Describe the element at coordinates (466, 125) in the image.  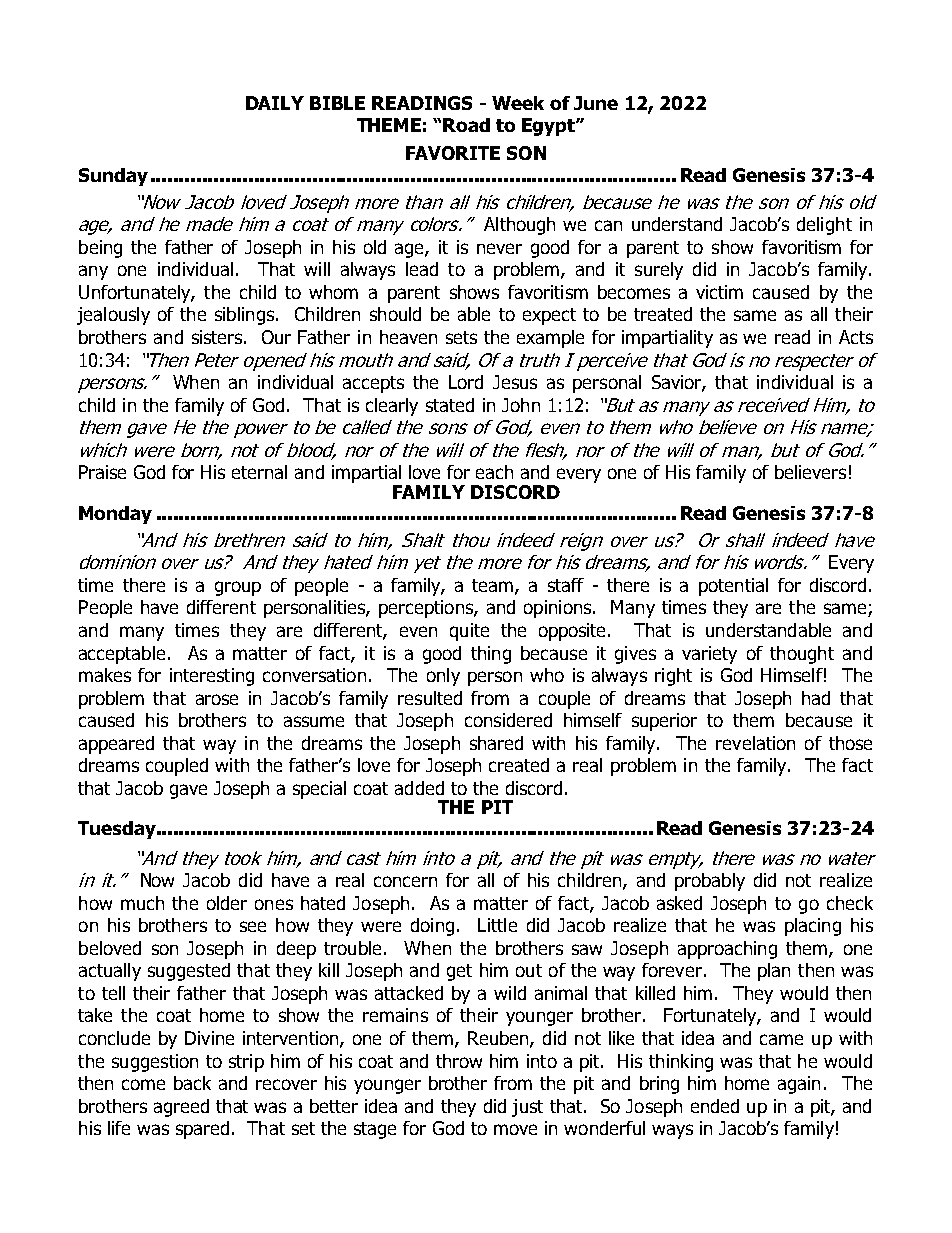
I see `Road` at that location.
